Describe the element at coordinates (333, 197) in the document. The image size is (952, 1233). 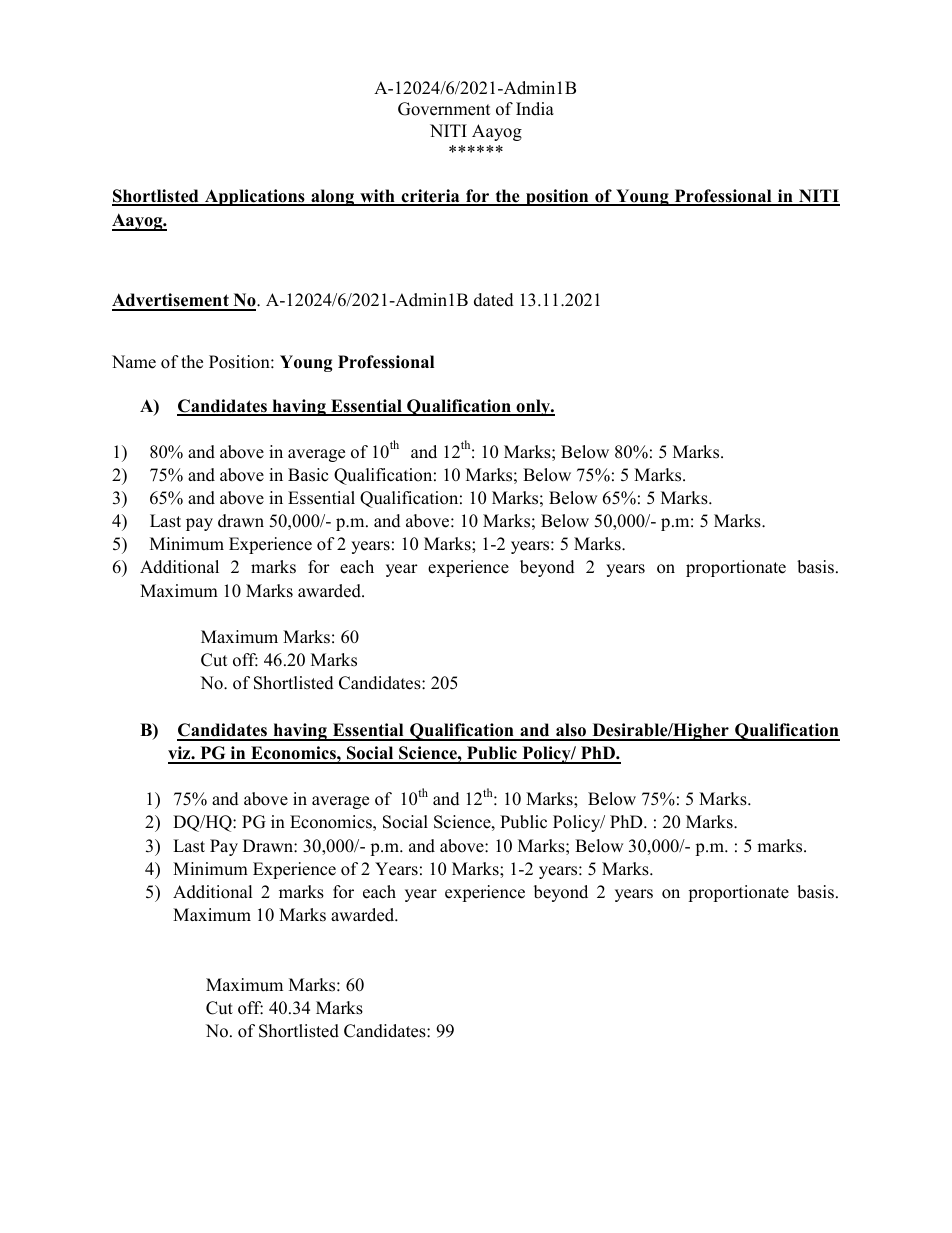
I see `along` at that location.
